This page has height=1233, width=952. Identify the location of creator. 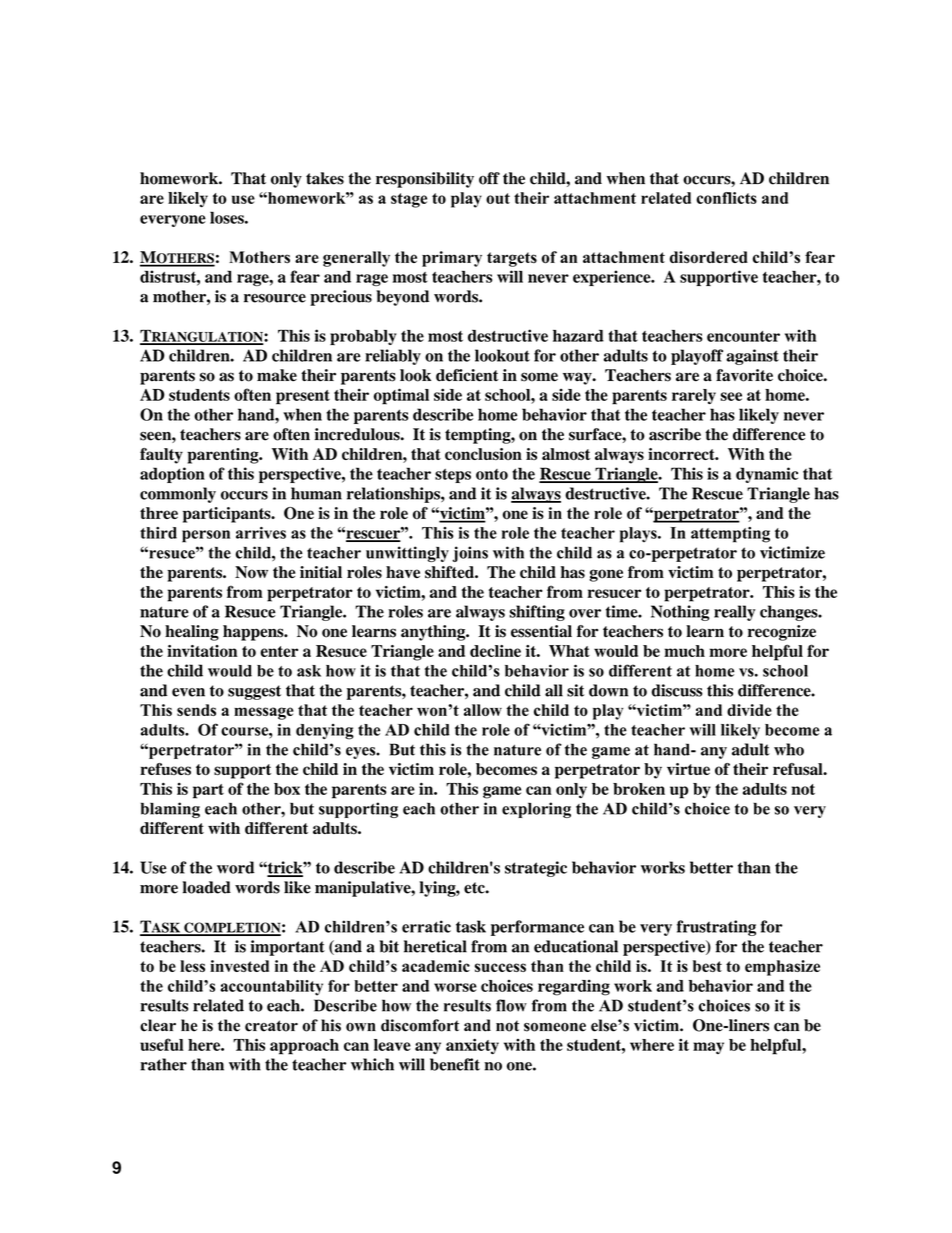
(271, 1026).
